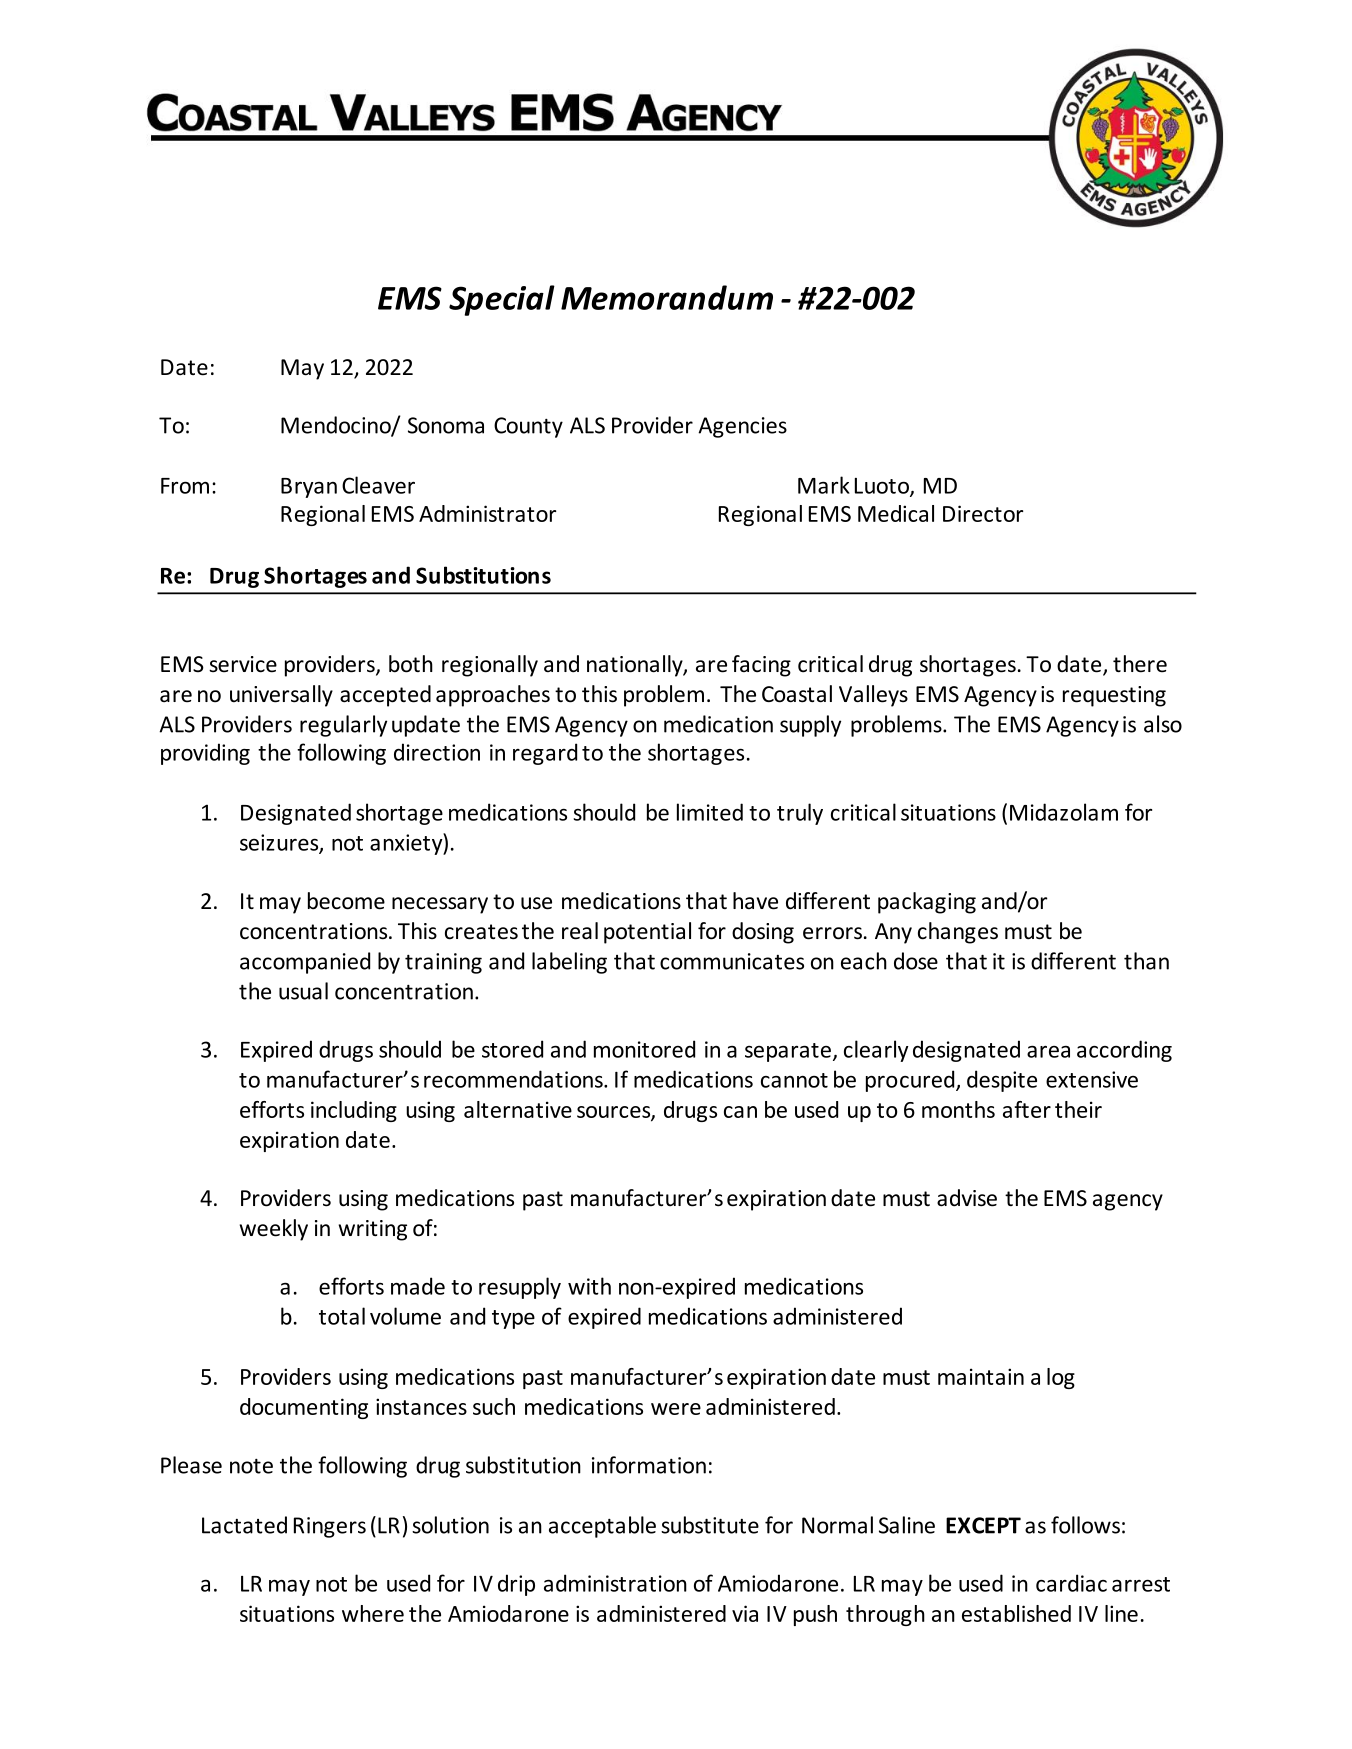 Image resolution: width=1352 pixels, height=1749 pixels. Describe the element at coordinates (446, 425) in the screenshot. I see `Sonoma` at that location.
